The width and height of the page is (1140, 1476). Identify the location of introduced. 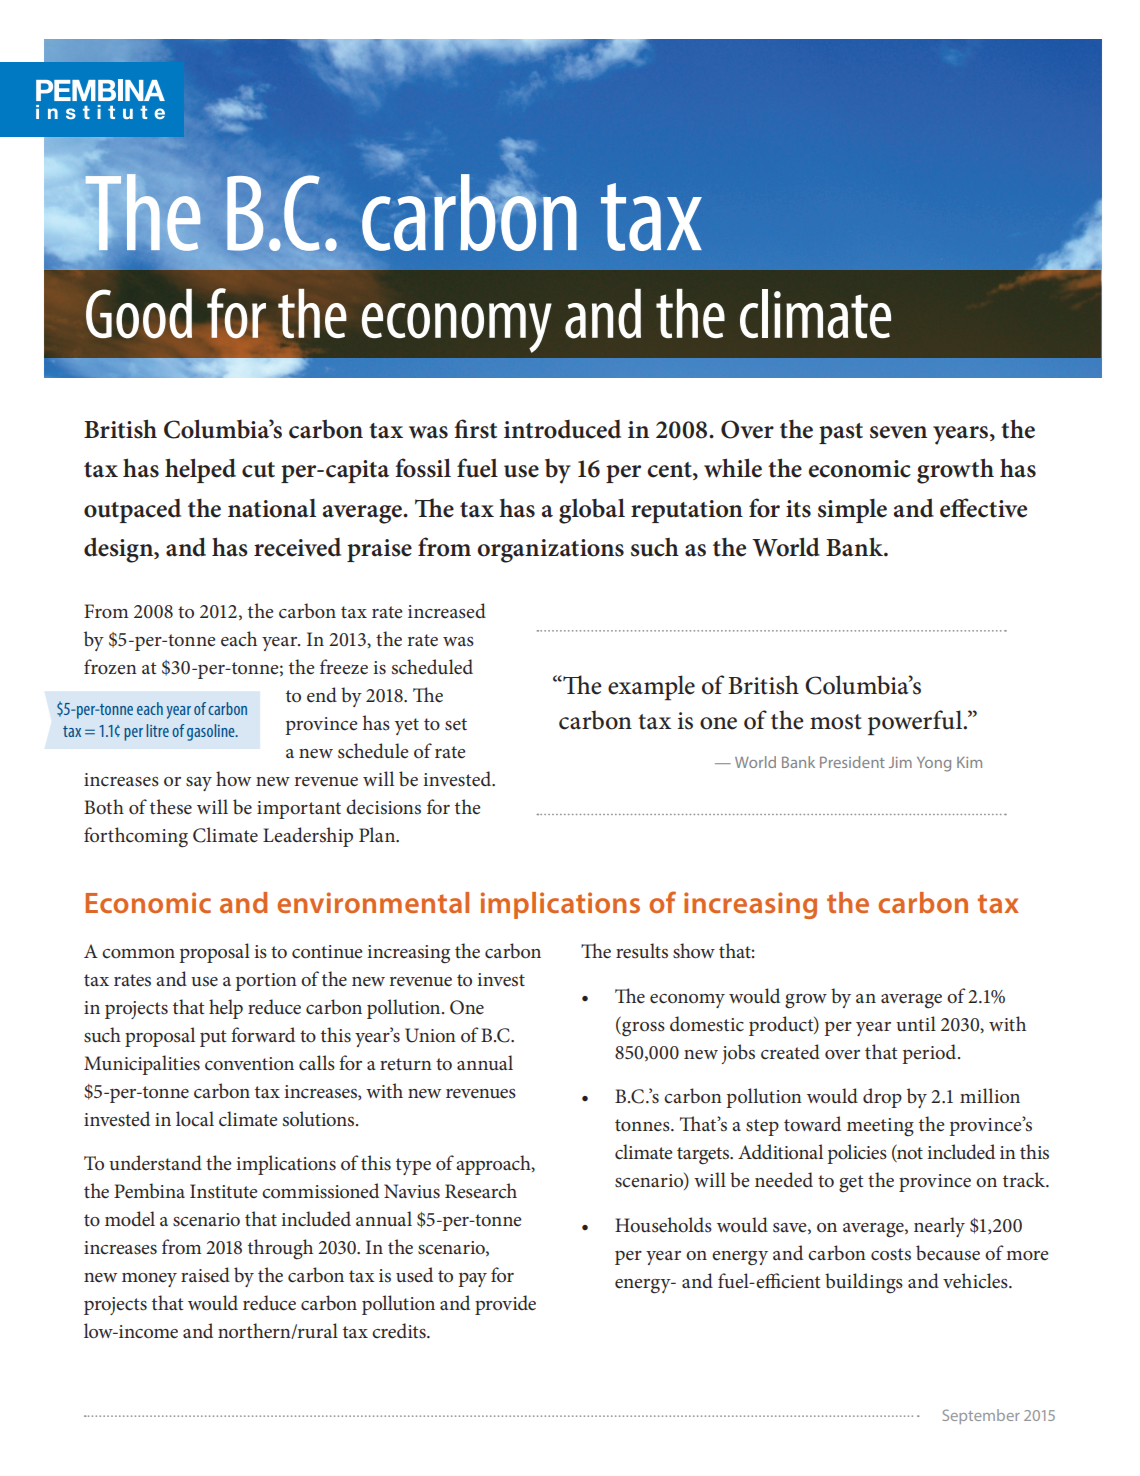
(562, 429).
